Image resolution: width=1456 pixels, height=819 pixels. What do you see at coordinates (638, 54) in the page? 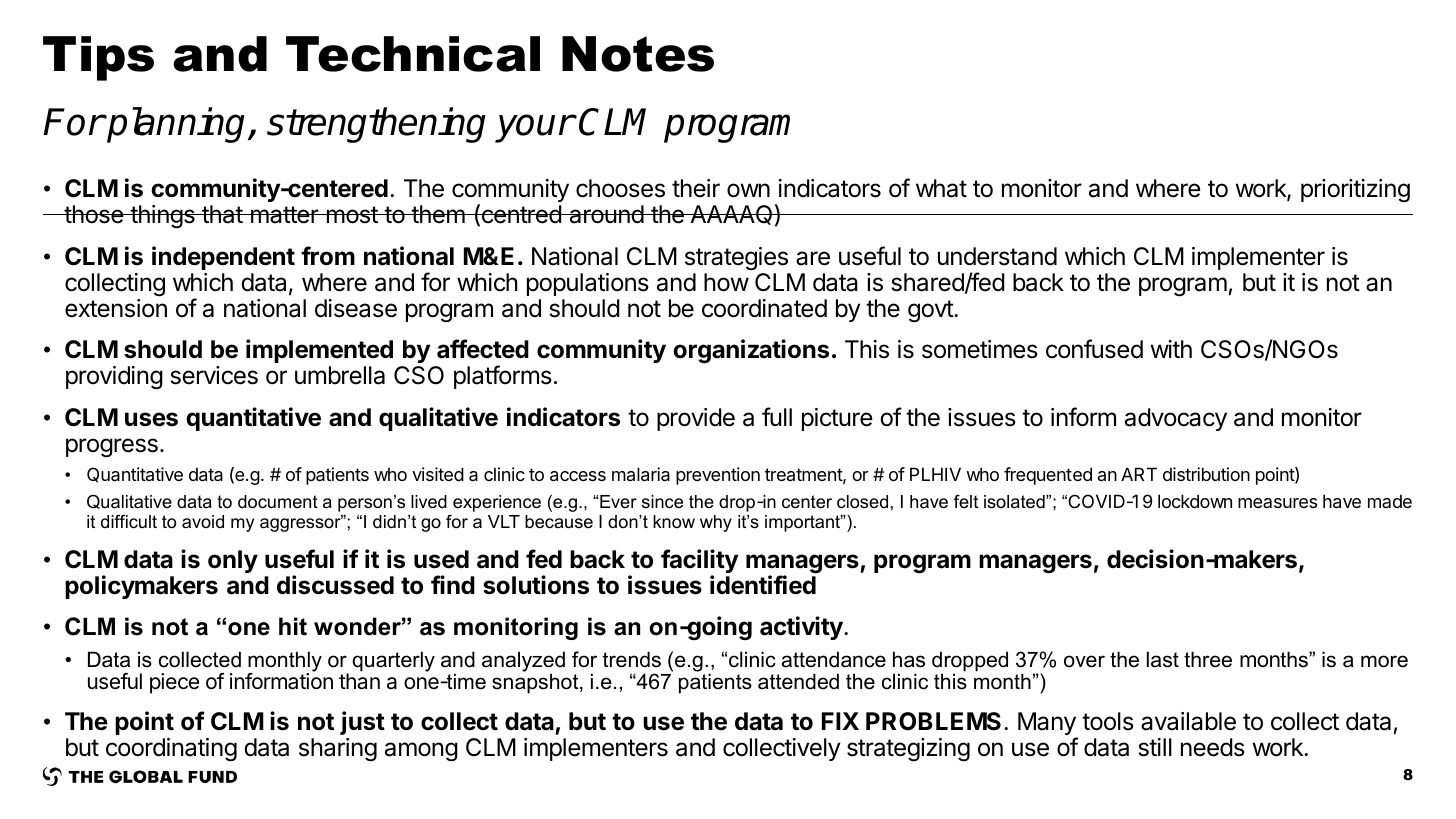
I see `Notes` at bounding box center [638, 54].
